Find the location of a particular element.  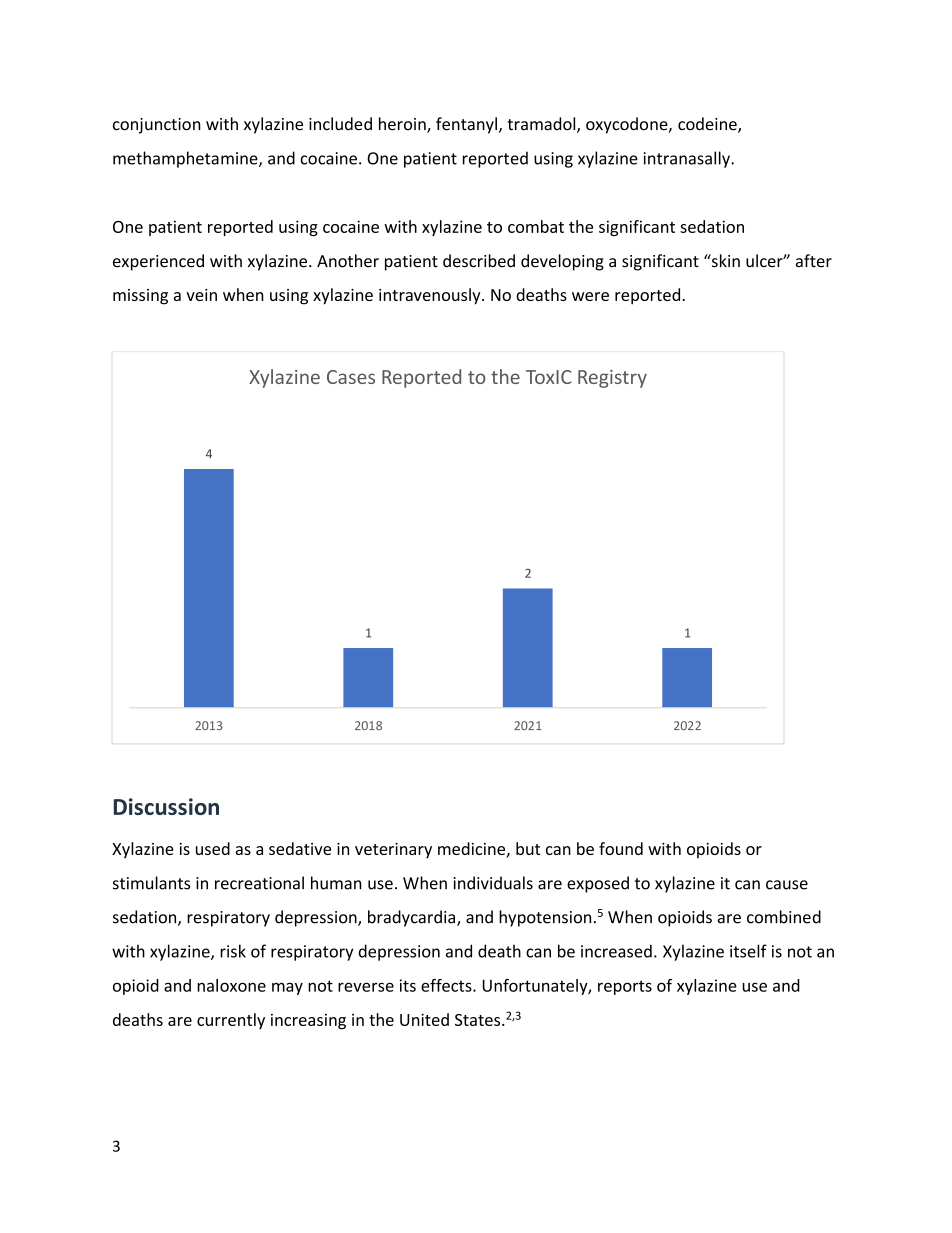

methamphetamine is located at coordinates (186, 159).
